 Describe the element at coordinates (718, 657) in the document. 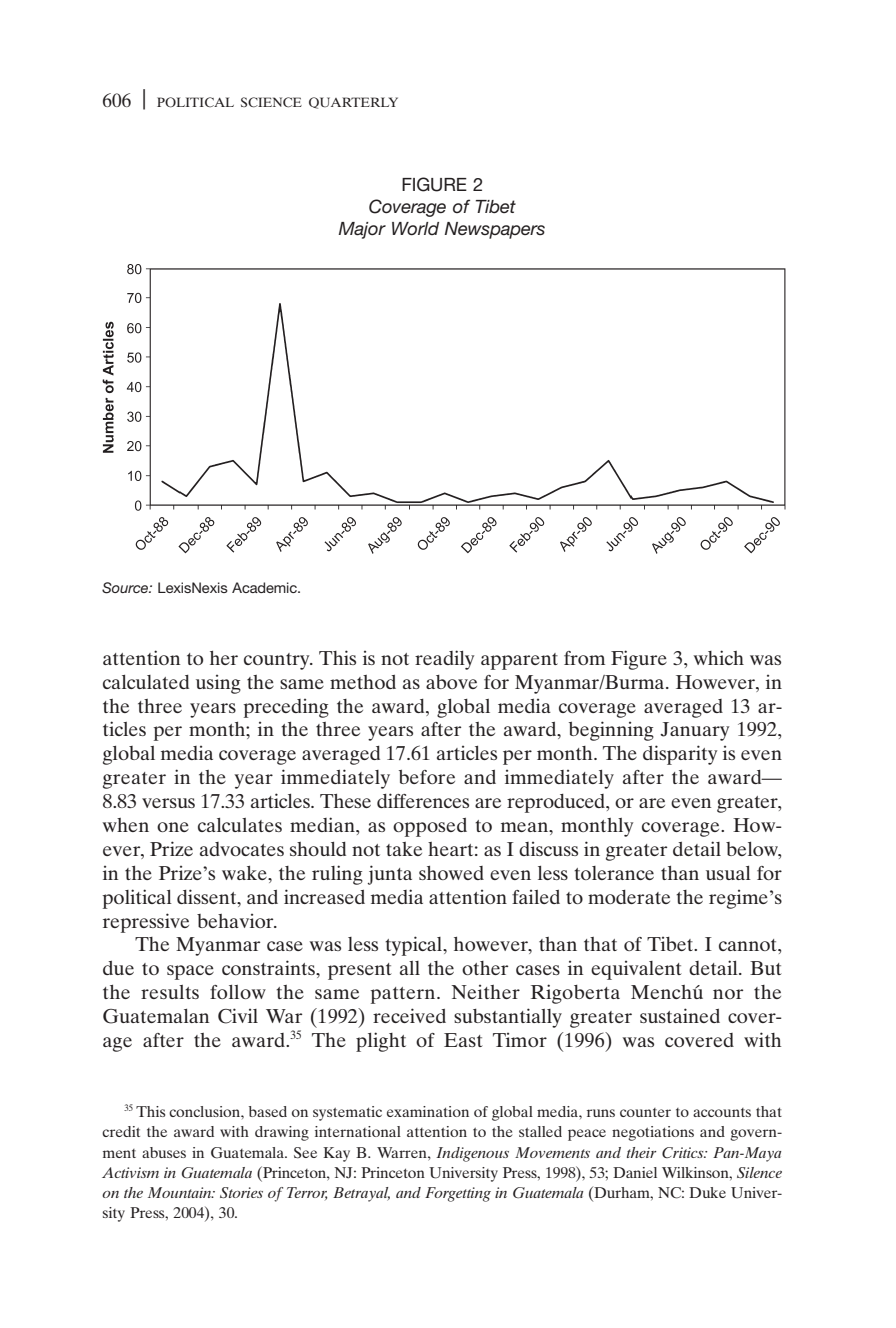

I see `which` at that location.
